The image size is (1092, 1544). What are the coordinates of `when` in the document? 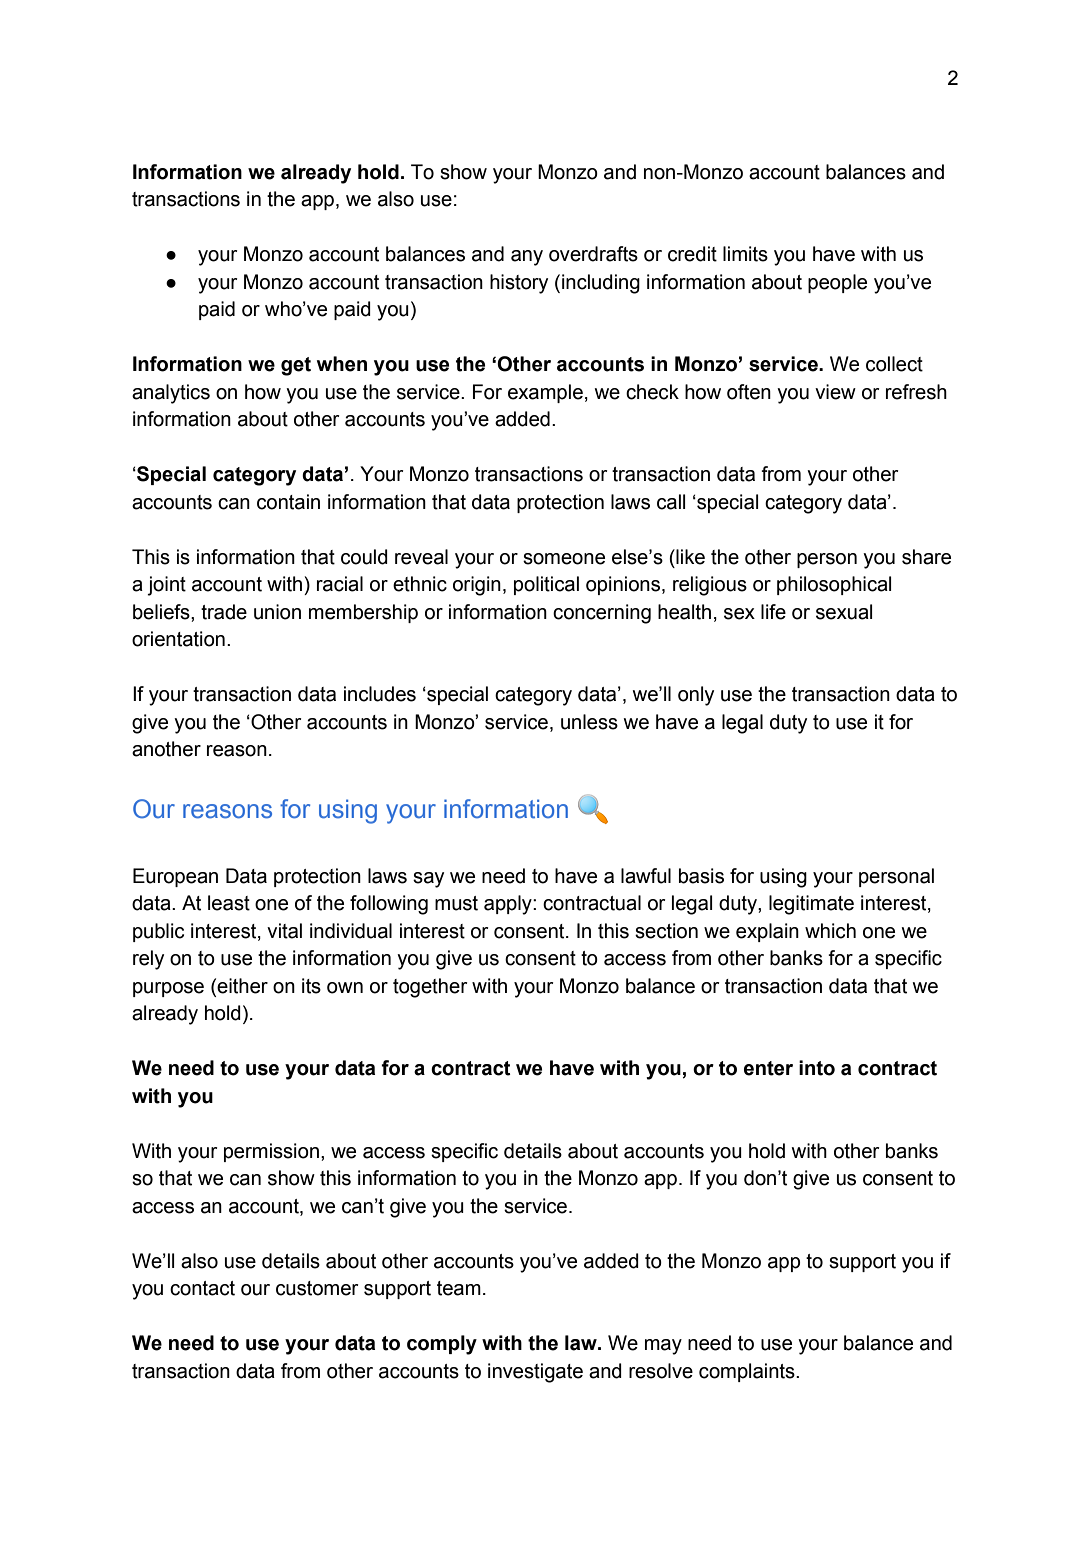 It's located at (342, 364).
